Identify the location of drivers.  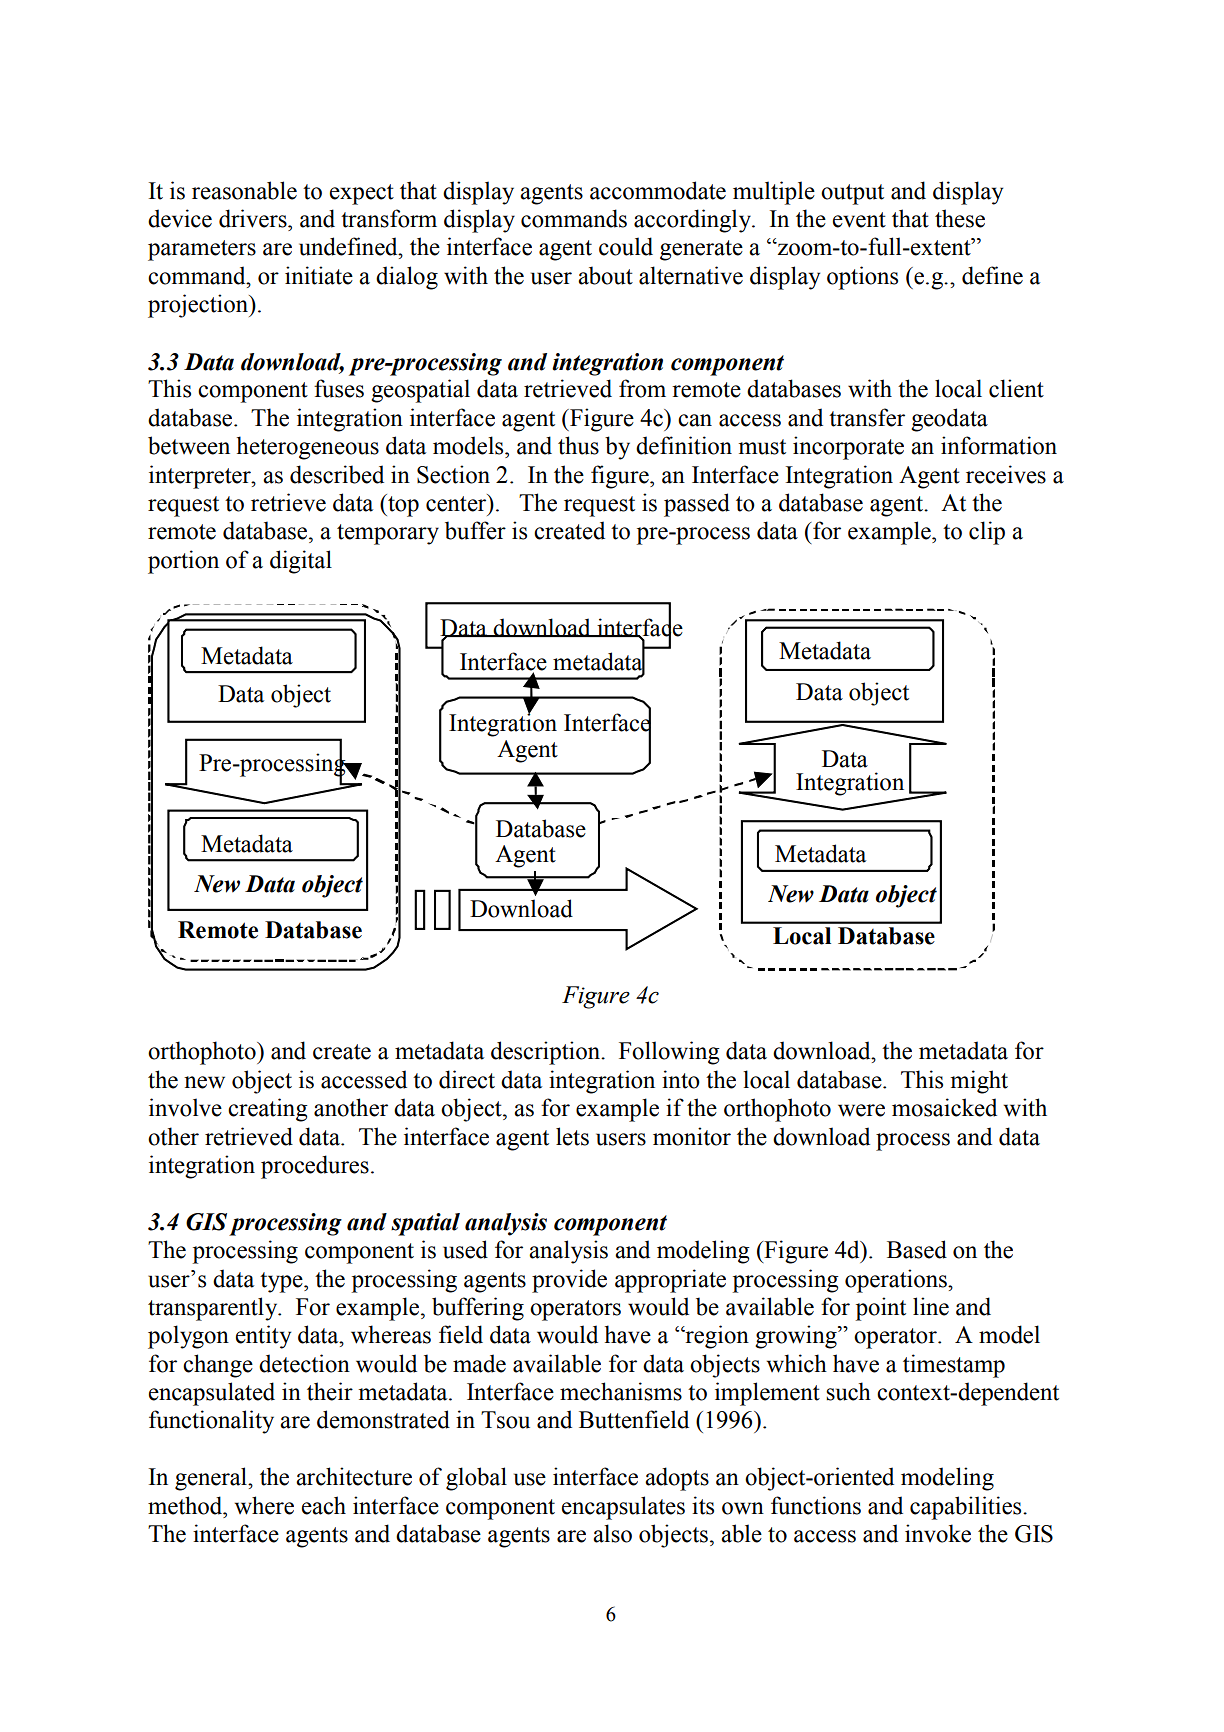
(254, 218).
